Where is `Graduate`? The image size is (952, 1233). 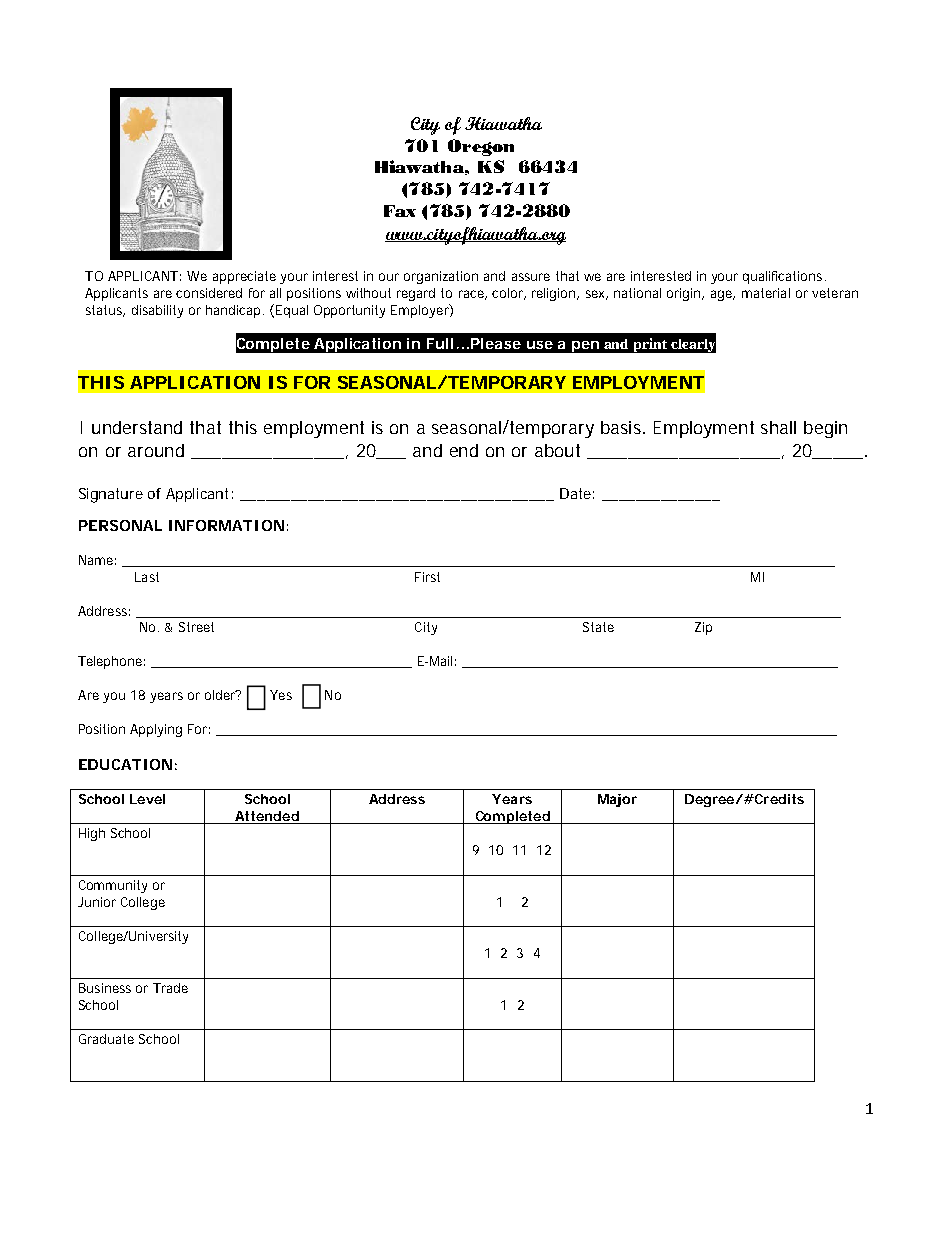 Graduate is located at coordinates (106, 1039).
